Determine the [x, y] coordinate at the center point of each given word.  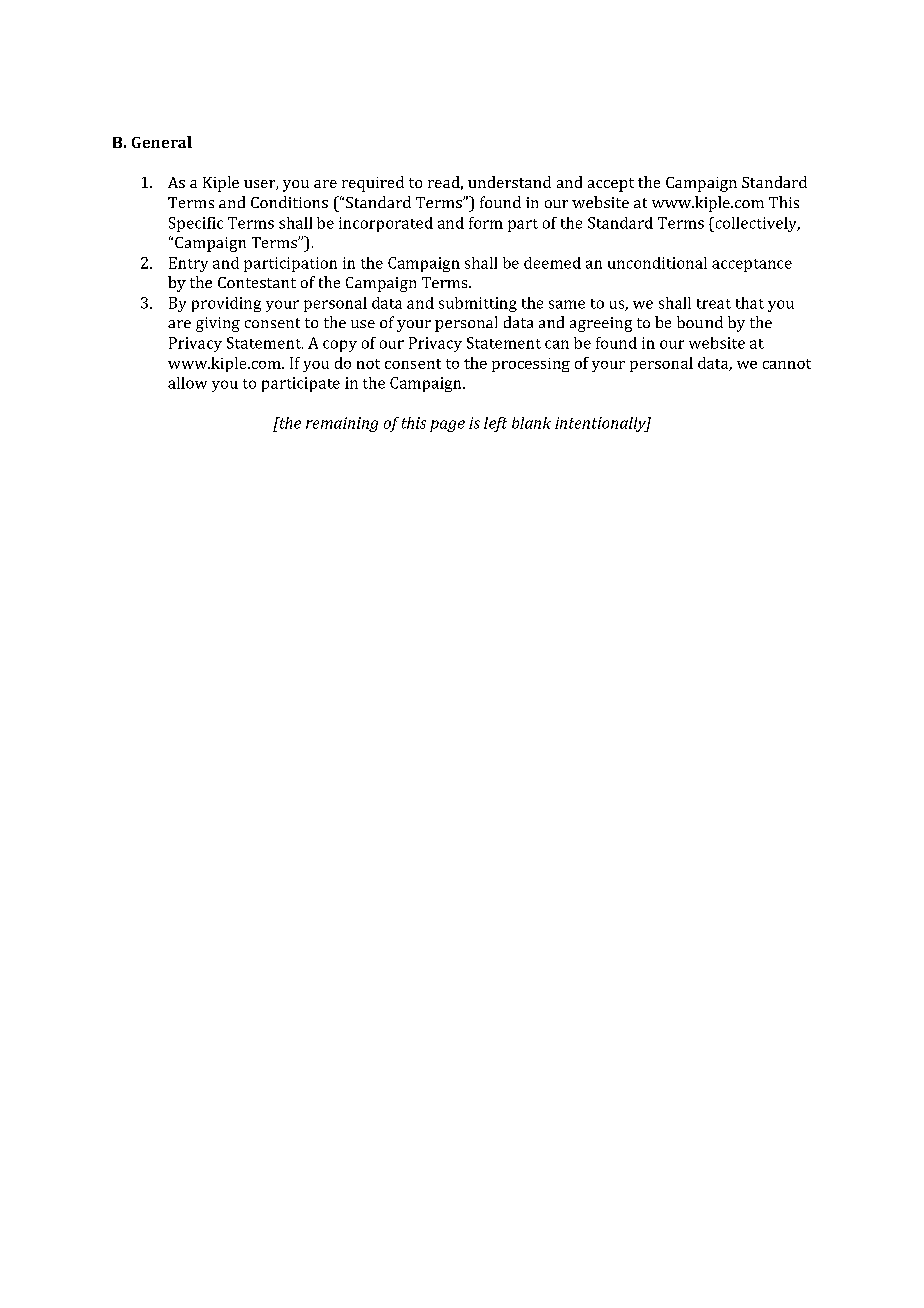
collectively [756, 224]
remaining [342, 424]
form [486, 223]
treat [714, 304]
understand [509, 182]
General [162, 142]
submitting [478, 304]
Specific [196, 224]
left [495, 424]
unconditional [657, 263]
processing [531, 365]
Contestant [257, 282]
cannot [787, 364]
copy [340, 346]
